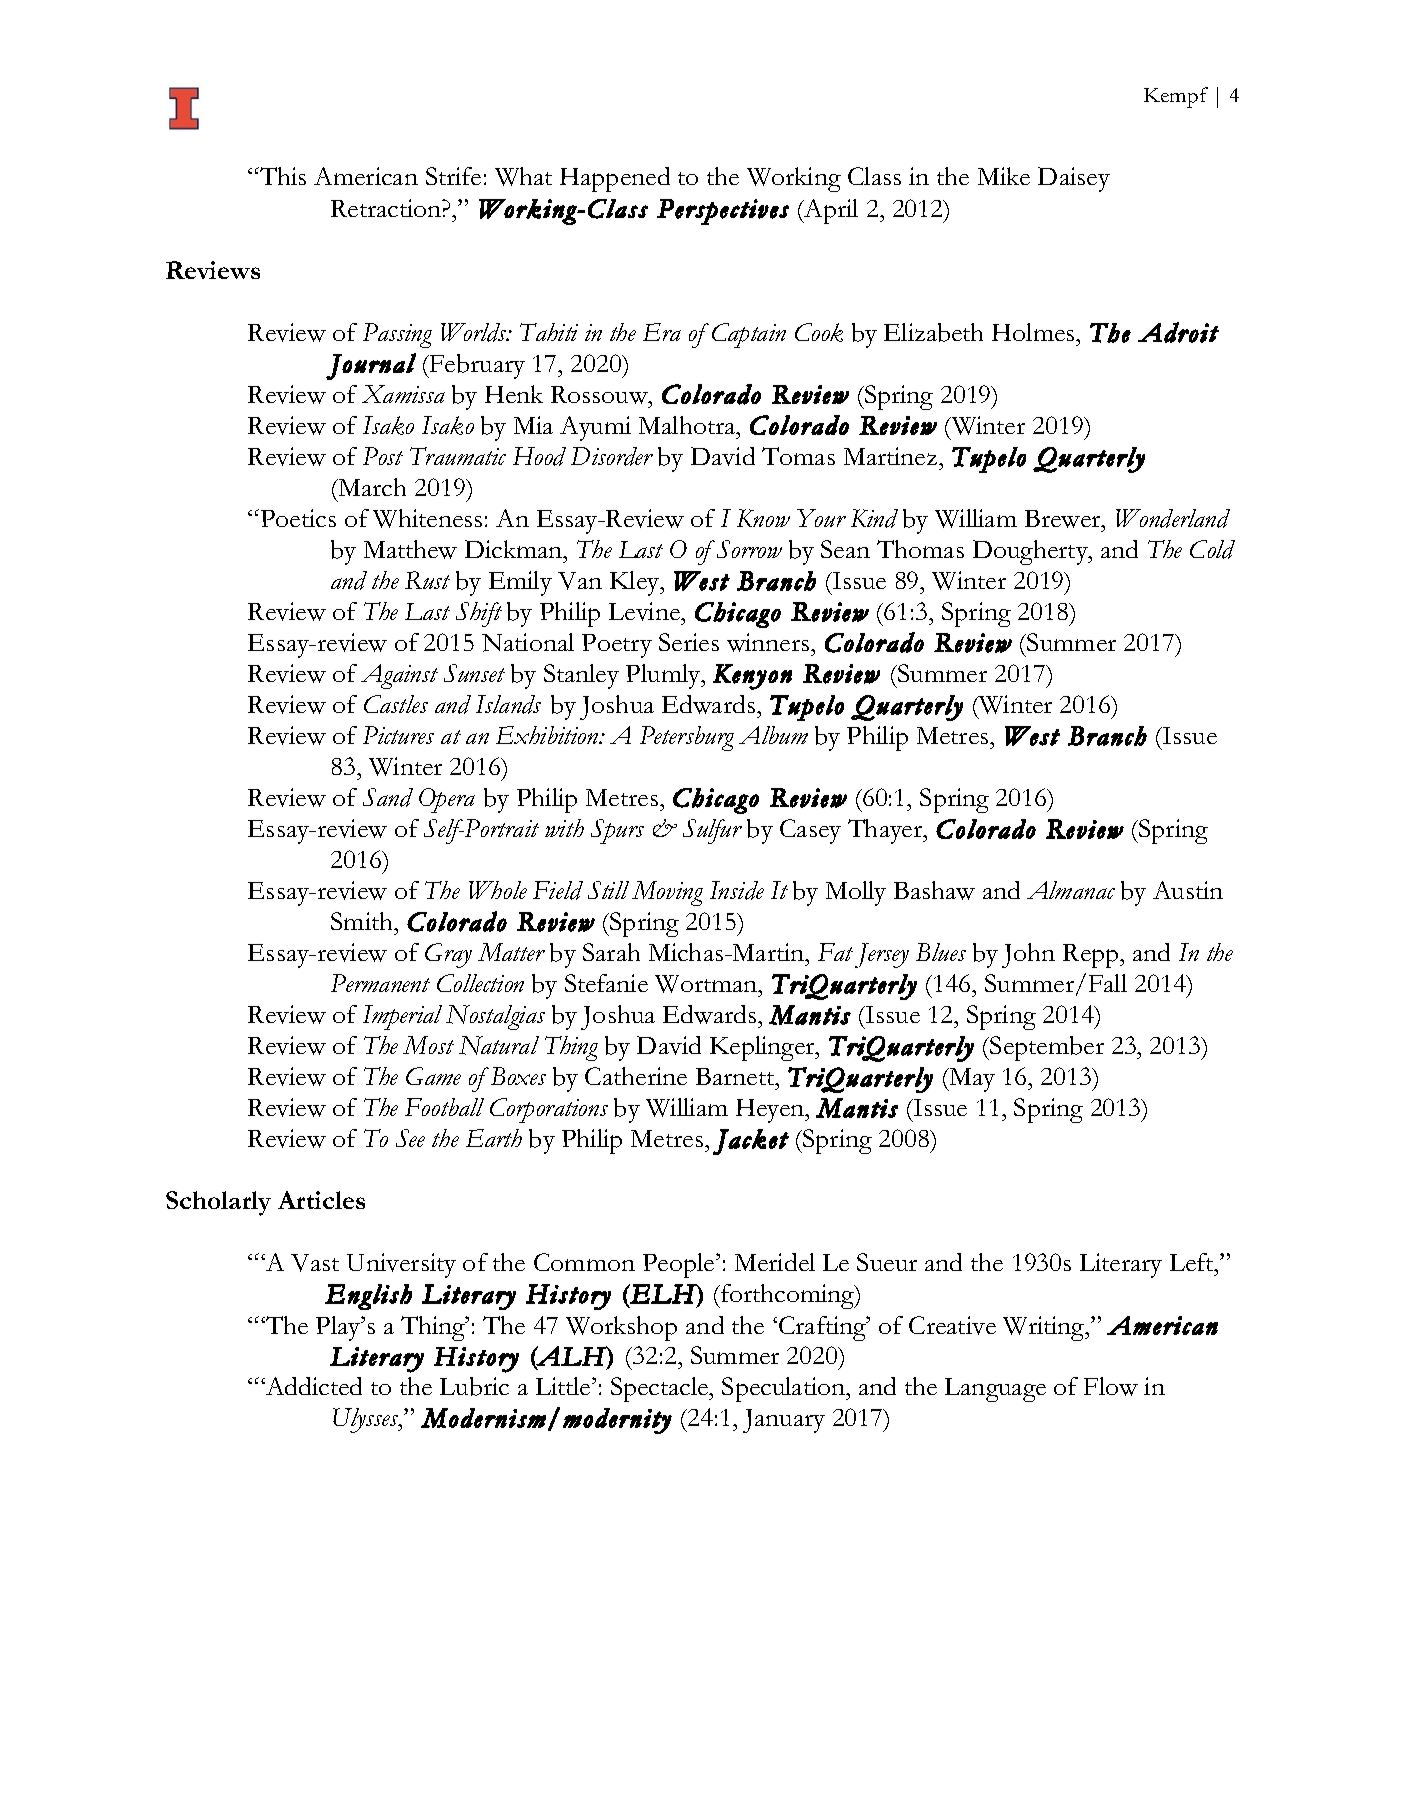  Describe the element at coordinates (380, 983) in the page. I see `Permanent` at that location.
